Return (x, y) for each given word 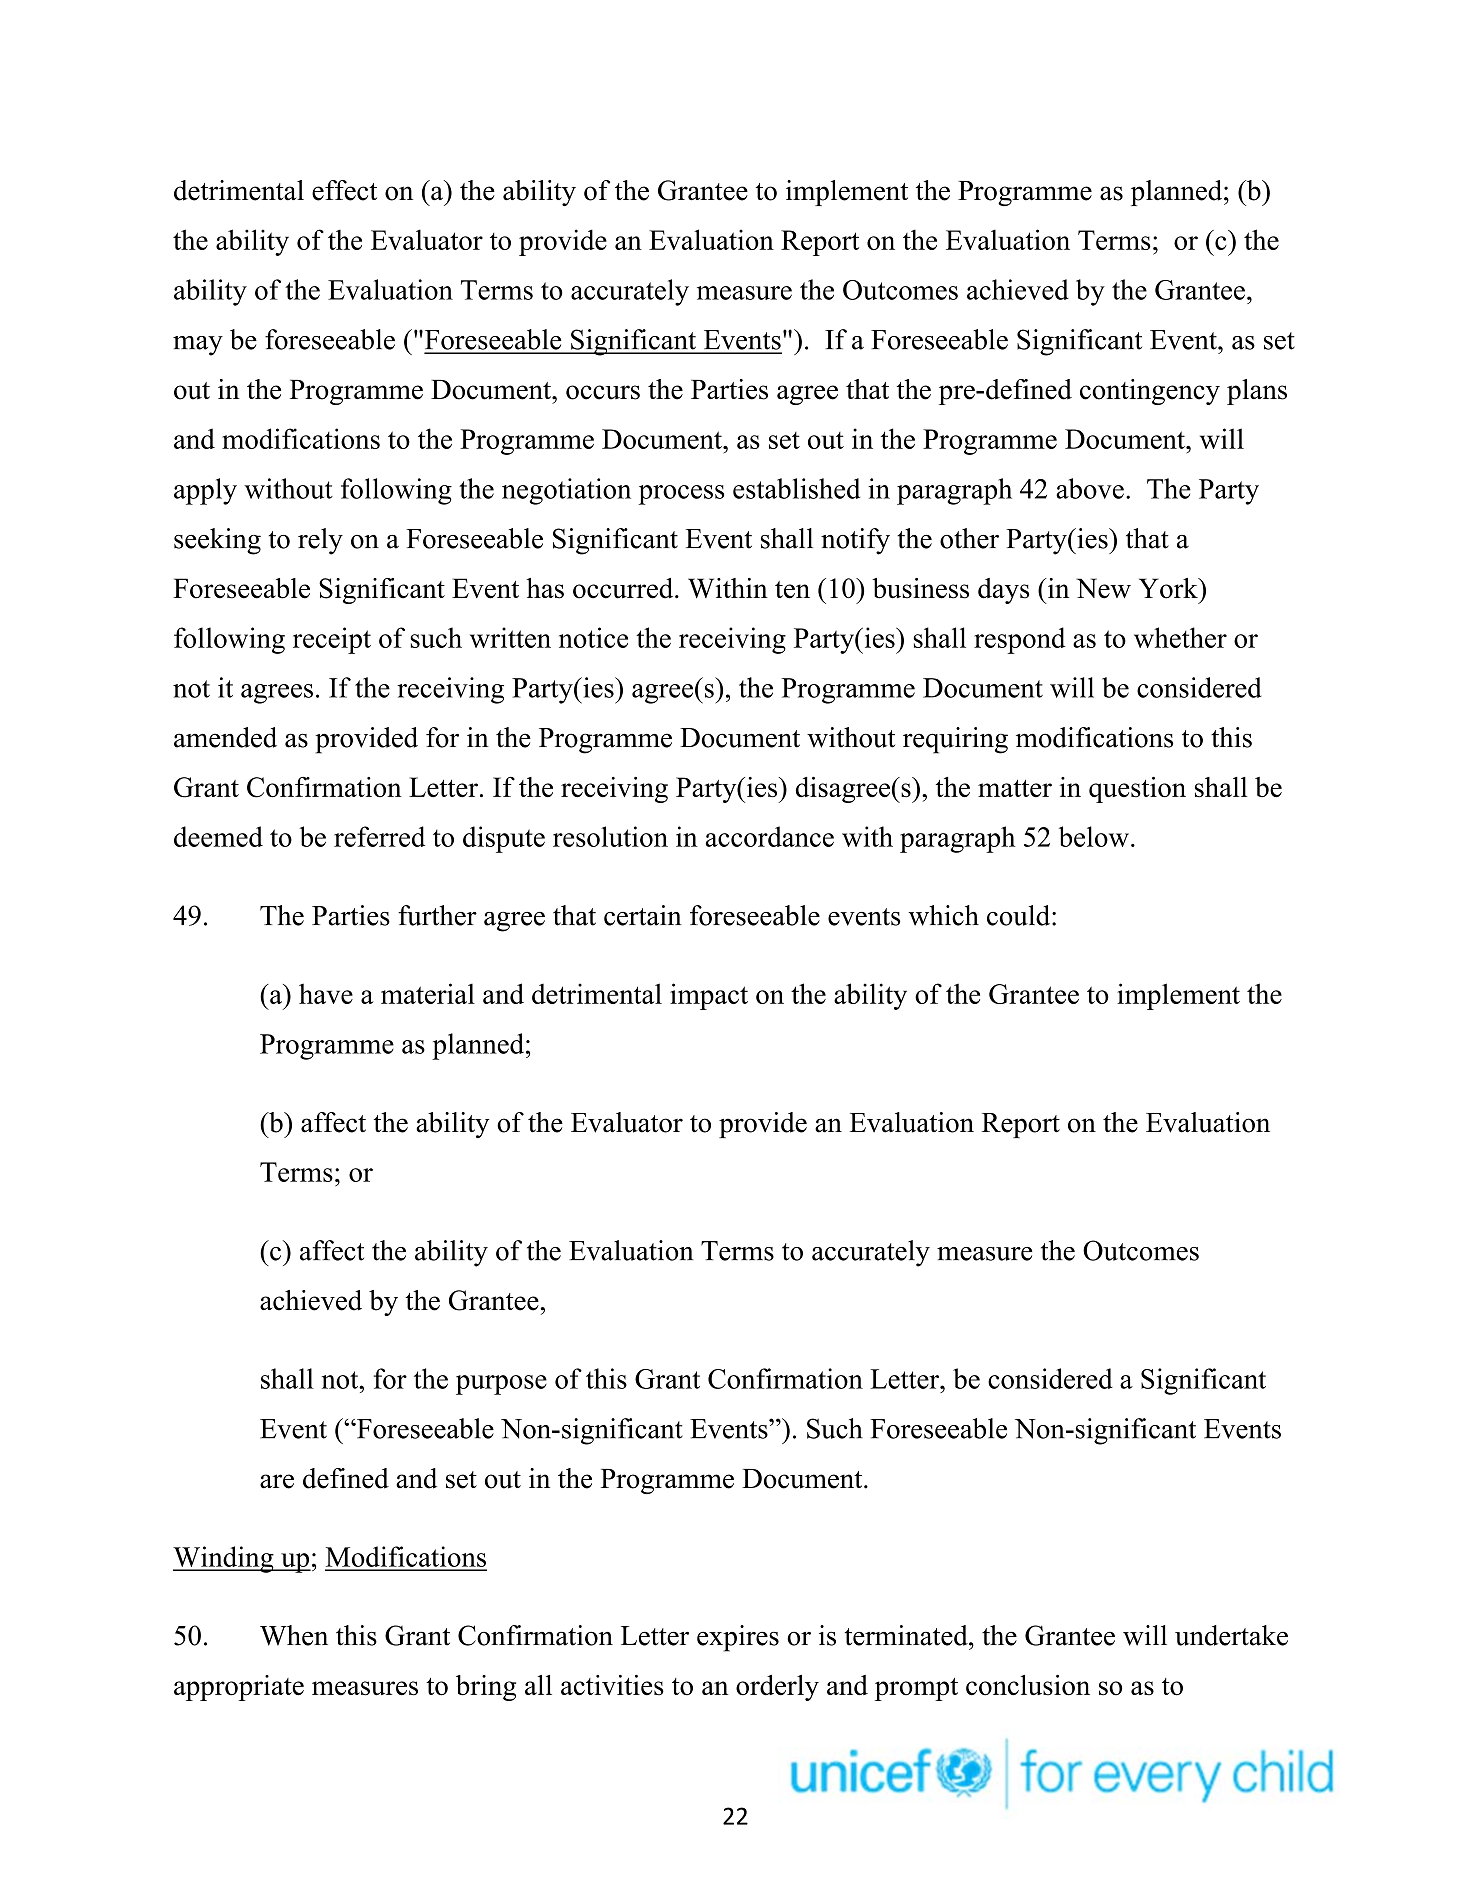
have (326, 993)
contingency (1150, 392)
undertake (1231, 1635)
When (294, 1635)
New (1103, 588)
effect (344, 190)
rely (320, 541)
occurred (624, 588)
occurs (603, 392)
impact (709, 996)
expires (738, 1638)
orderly (777, 1688)
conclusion (1028, 1685)
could (1020, 915)
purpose (501, 1385)
